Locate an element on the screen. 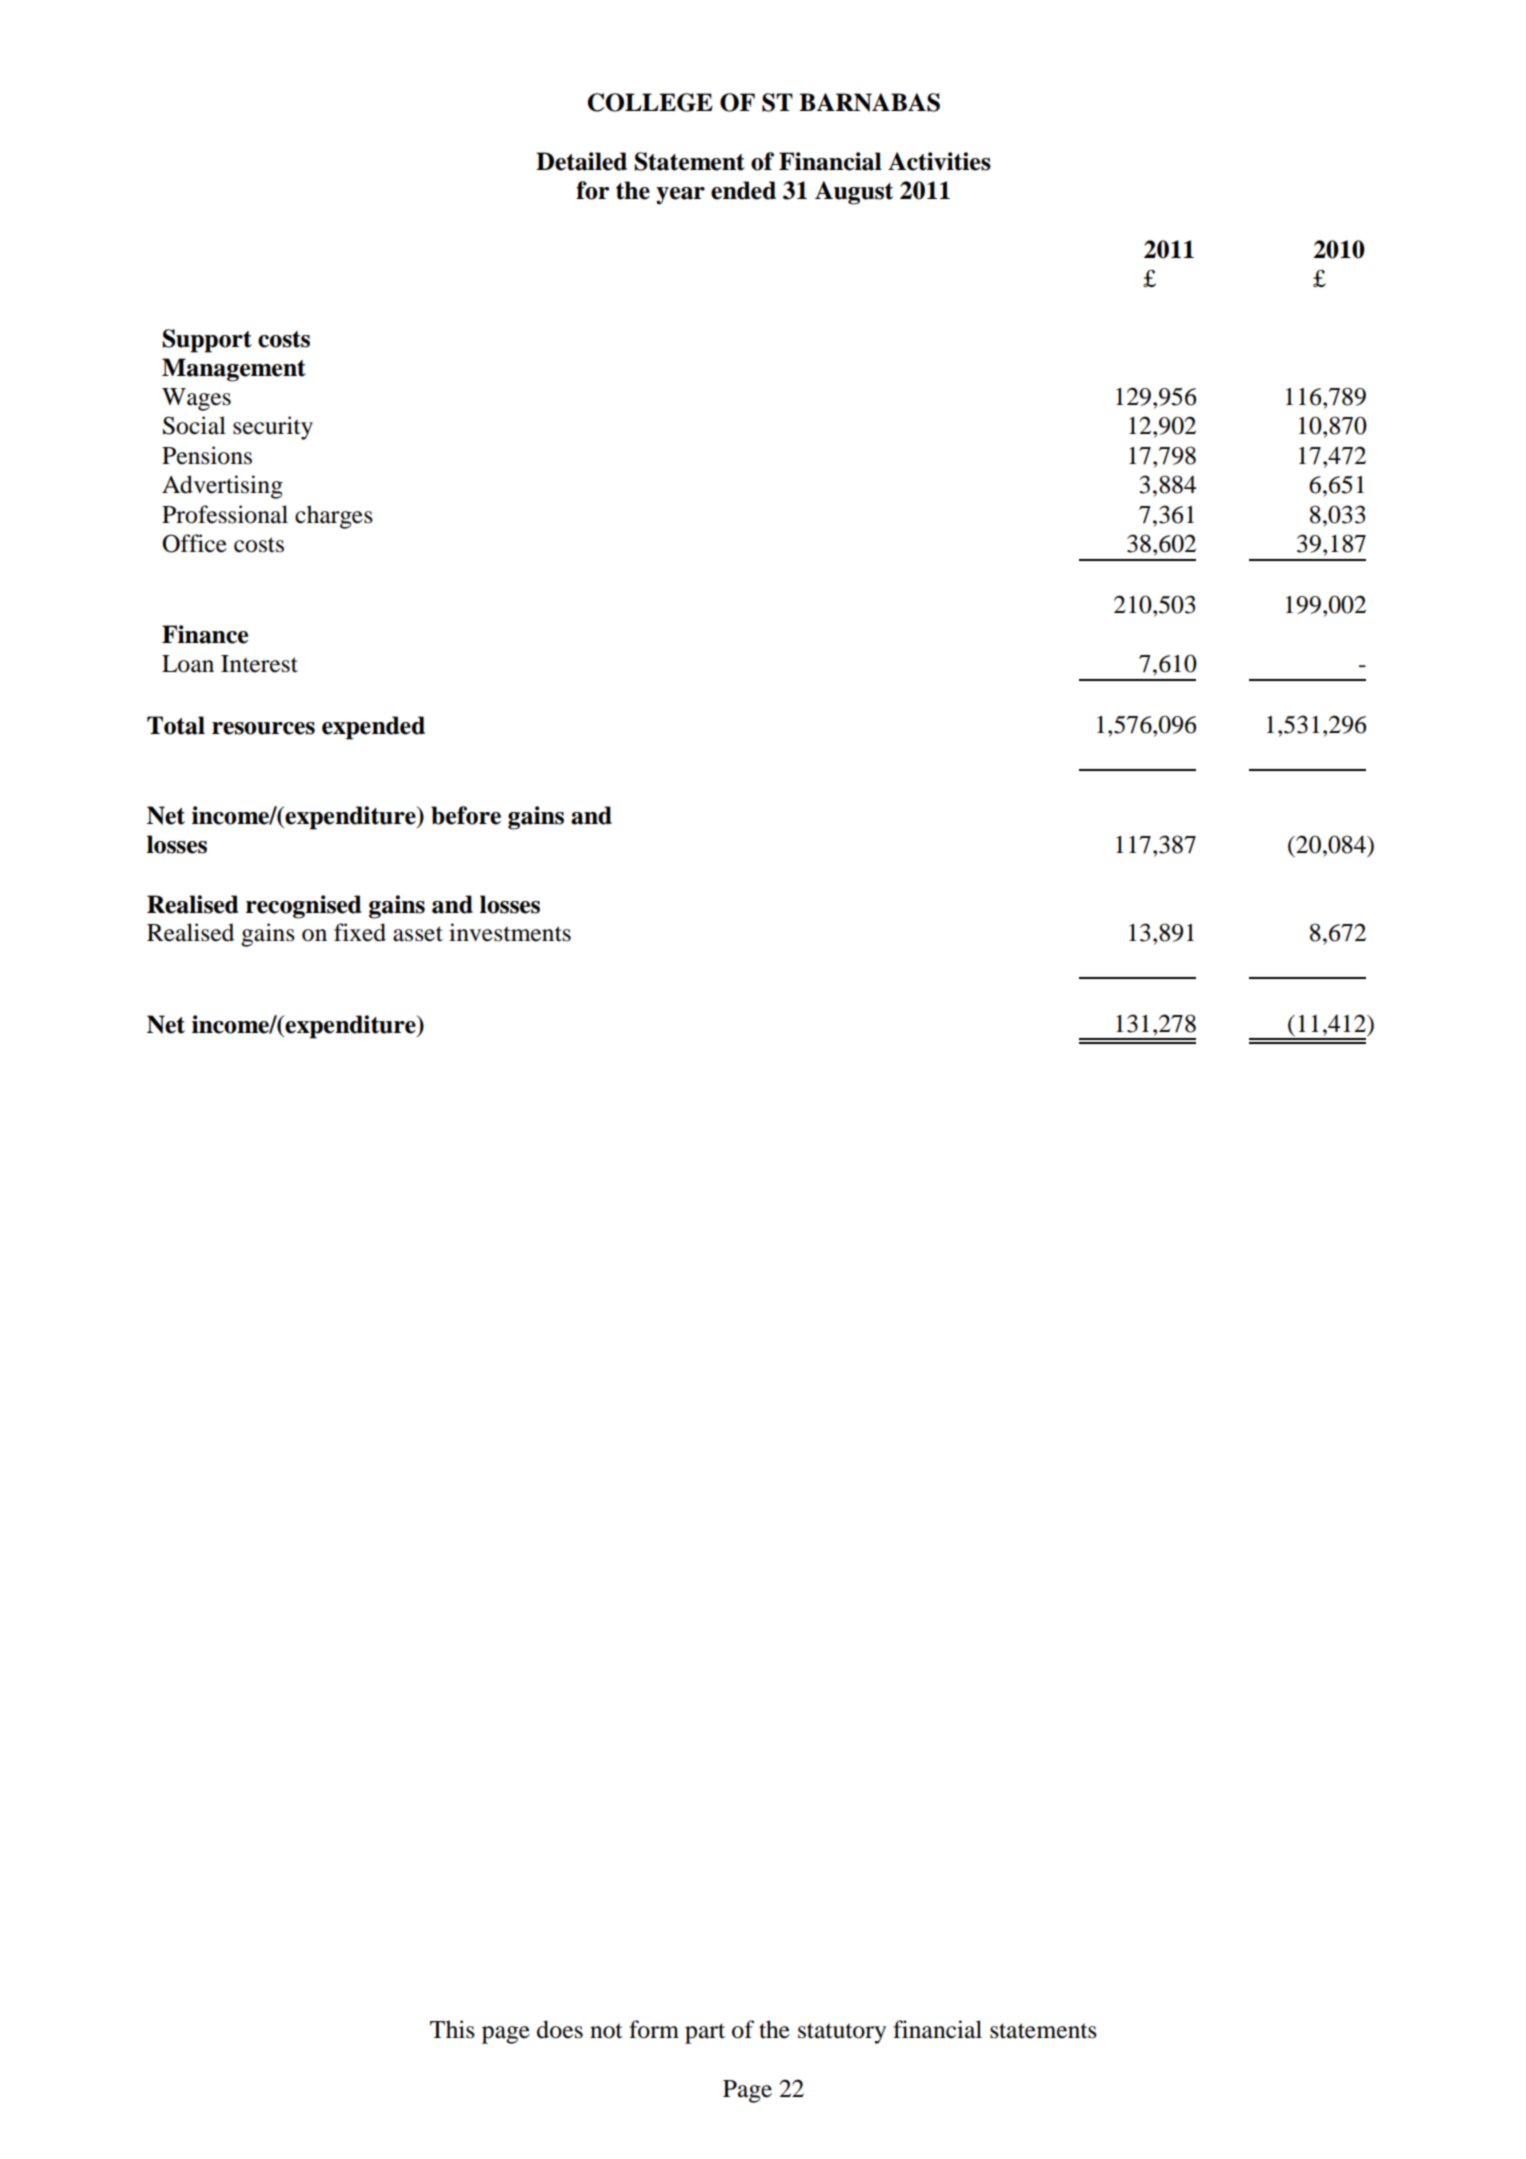 This screenshot has width=1526, height=2159. statutory is located at coordinates (842, 2033).
